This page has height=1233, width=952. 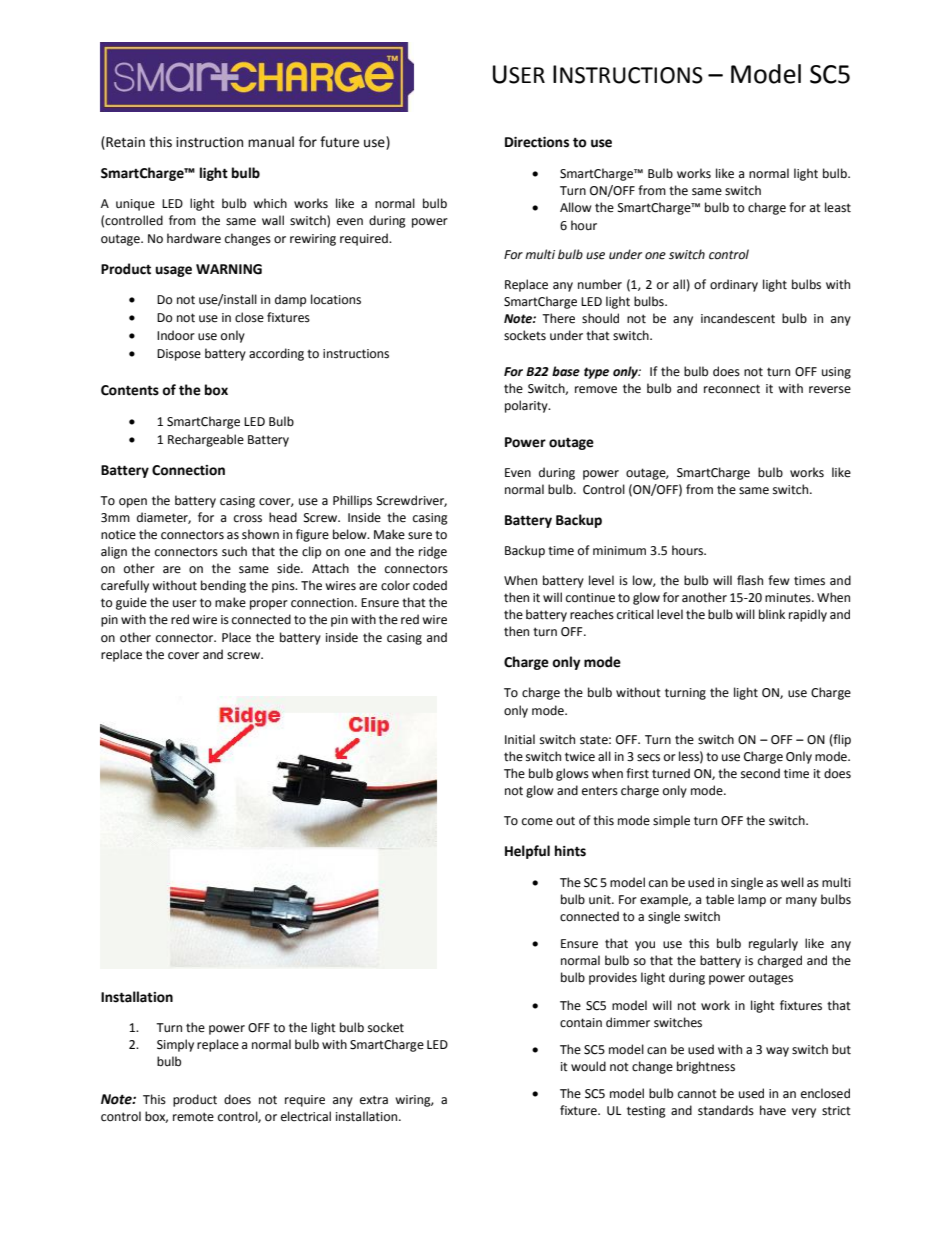 I want to click on well, so click(x=792, y=882).
